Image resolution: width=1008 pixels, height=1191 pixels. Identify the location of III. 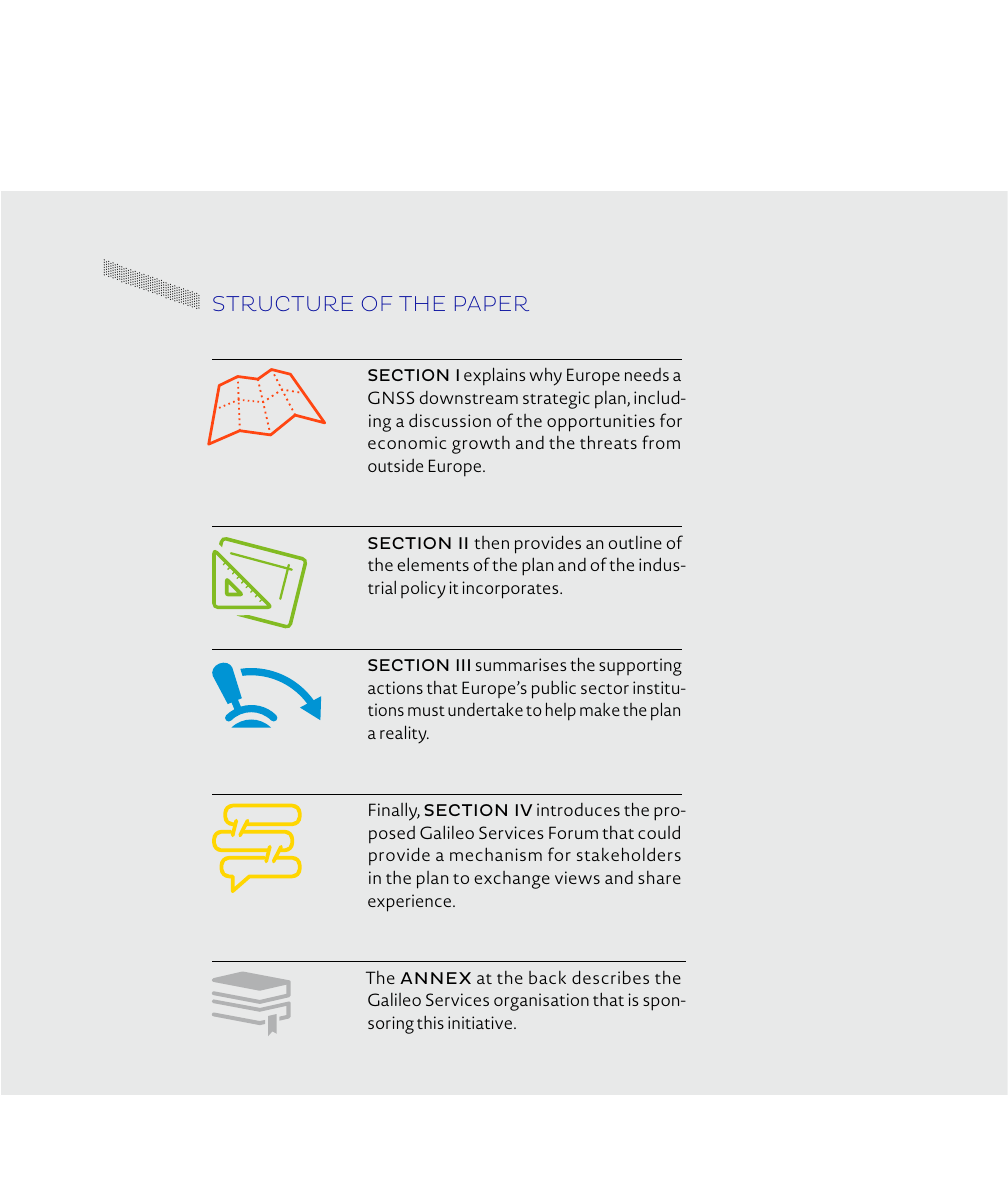
(463, 665).
